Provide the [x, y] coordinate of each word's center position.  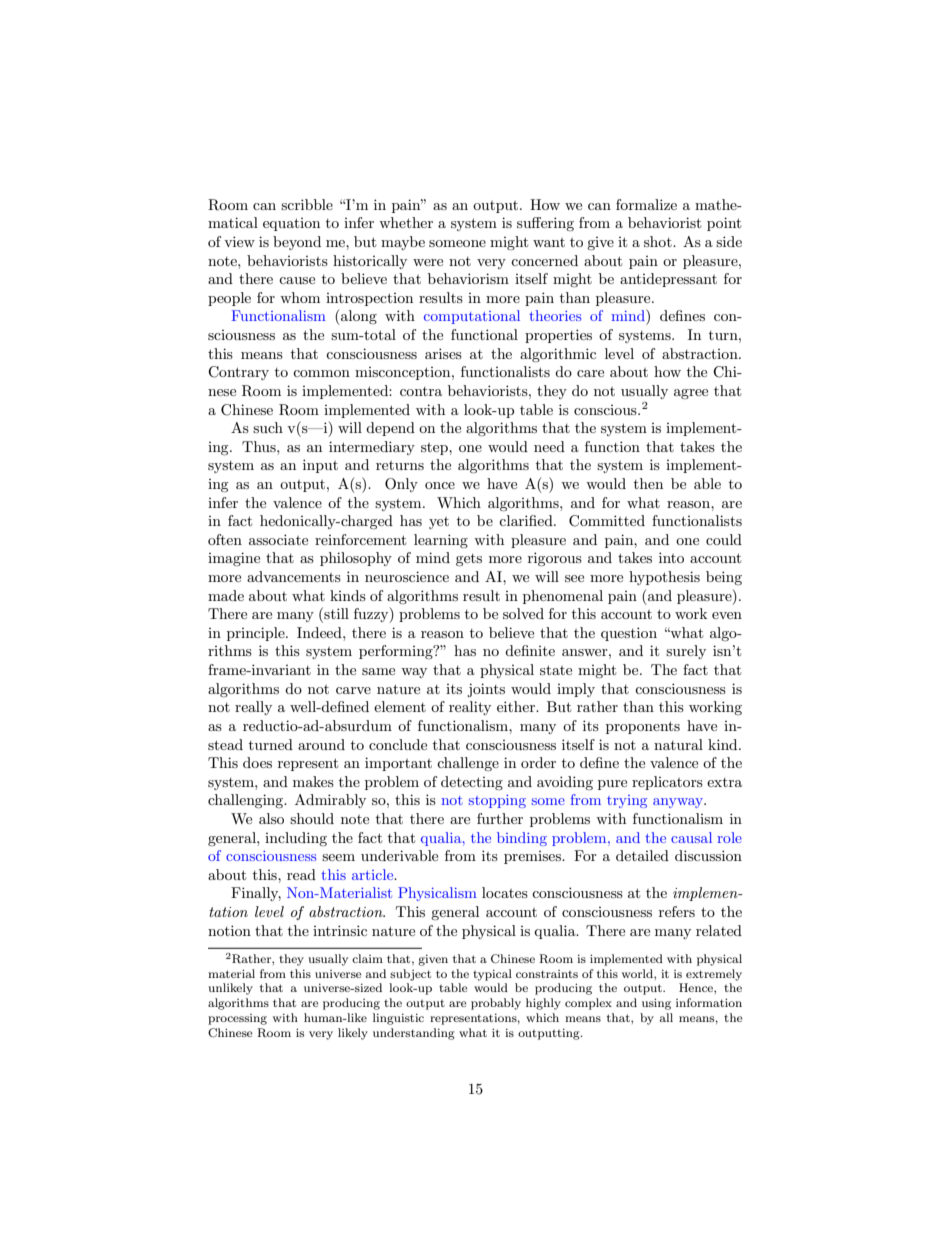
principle [257, 634]
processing [237, 1019]
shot [659, 241]
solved [523, 613]
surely [686, 652]
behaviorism [468, 278]
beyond [297, 243]
